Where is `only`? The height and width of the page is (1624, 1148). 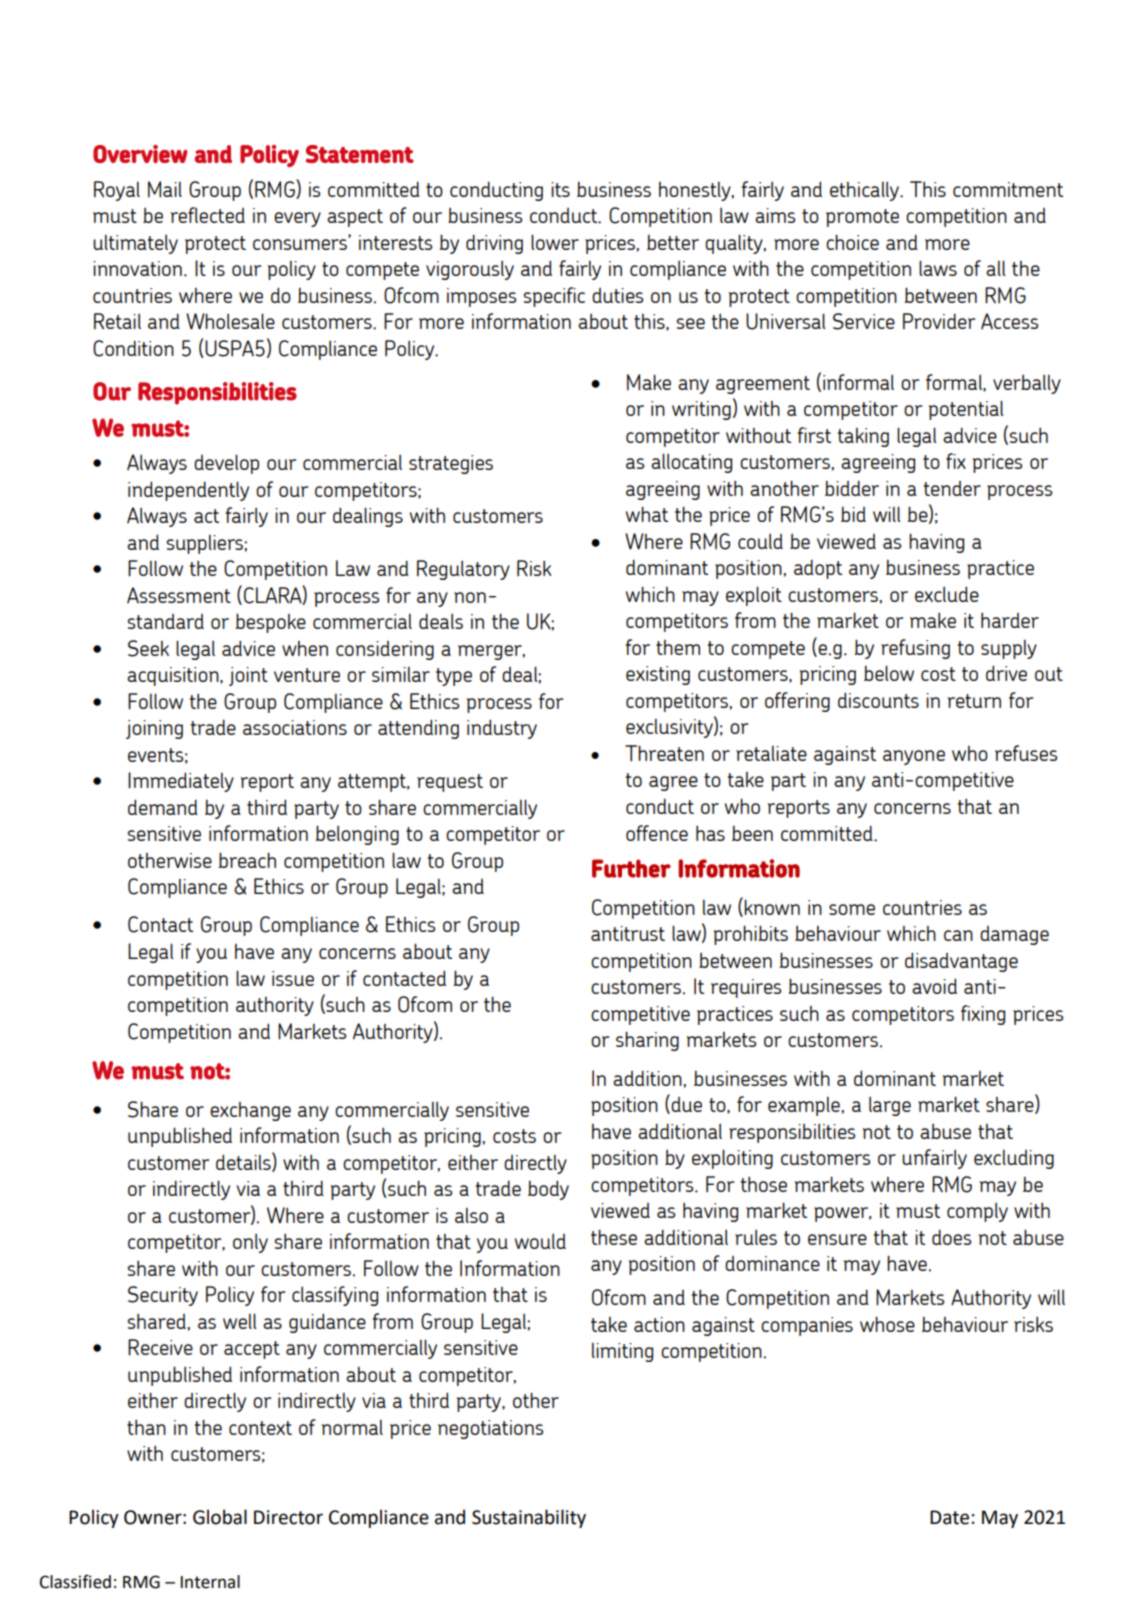 only is located at coordinates (250, 1243).
